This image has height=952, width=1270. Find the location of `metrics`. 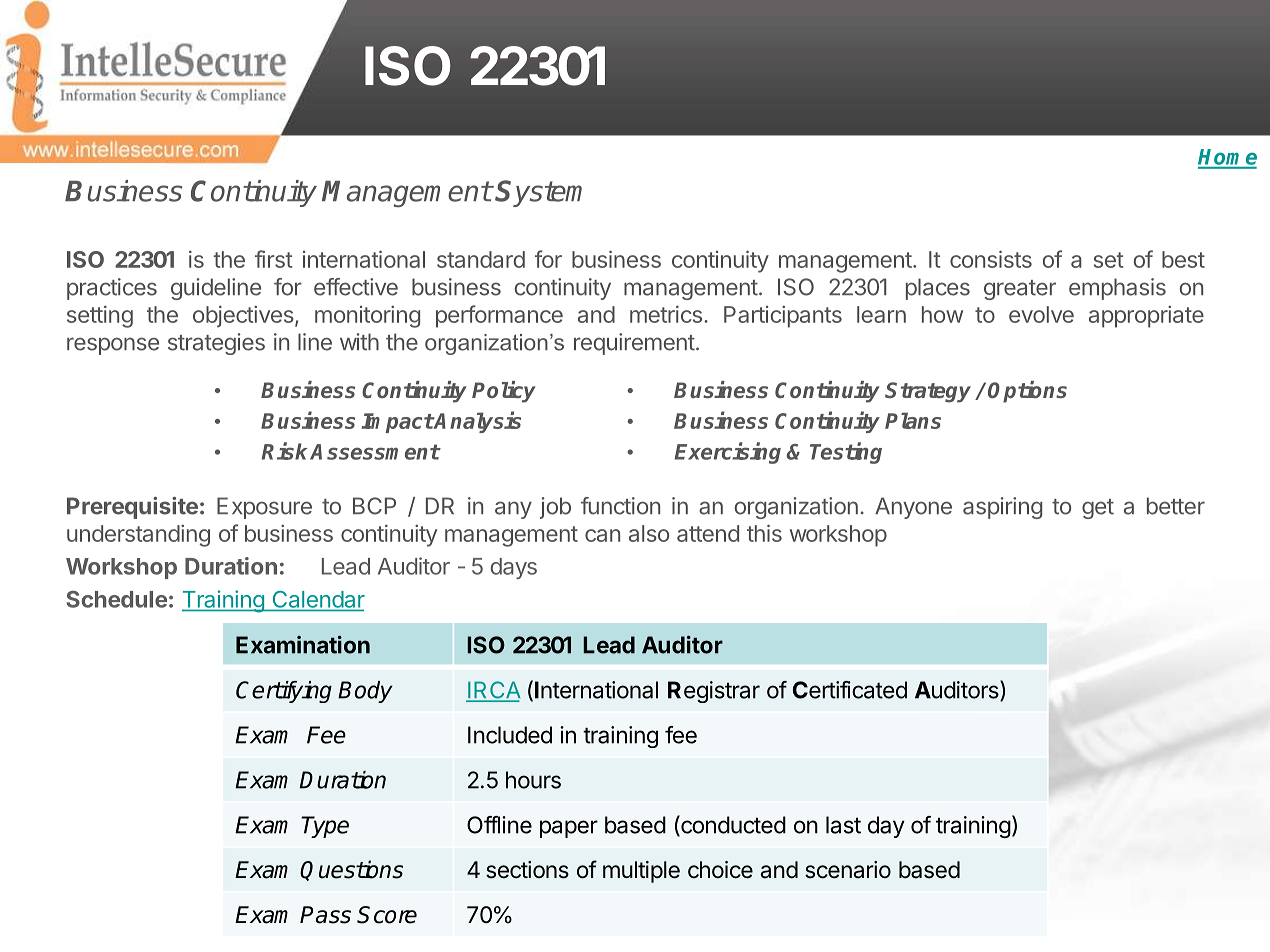

metrics is located at coordinates (666, 314).
